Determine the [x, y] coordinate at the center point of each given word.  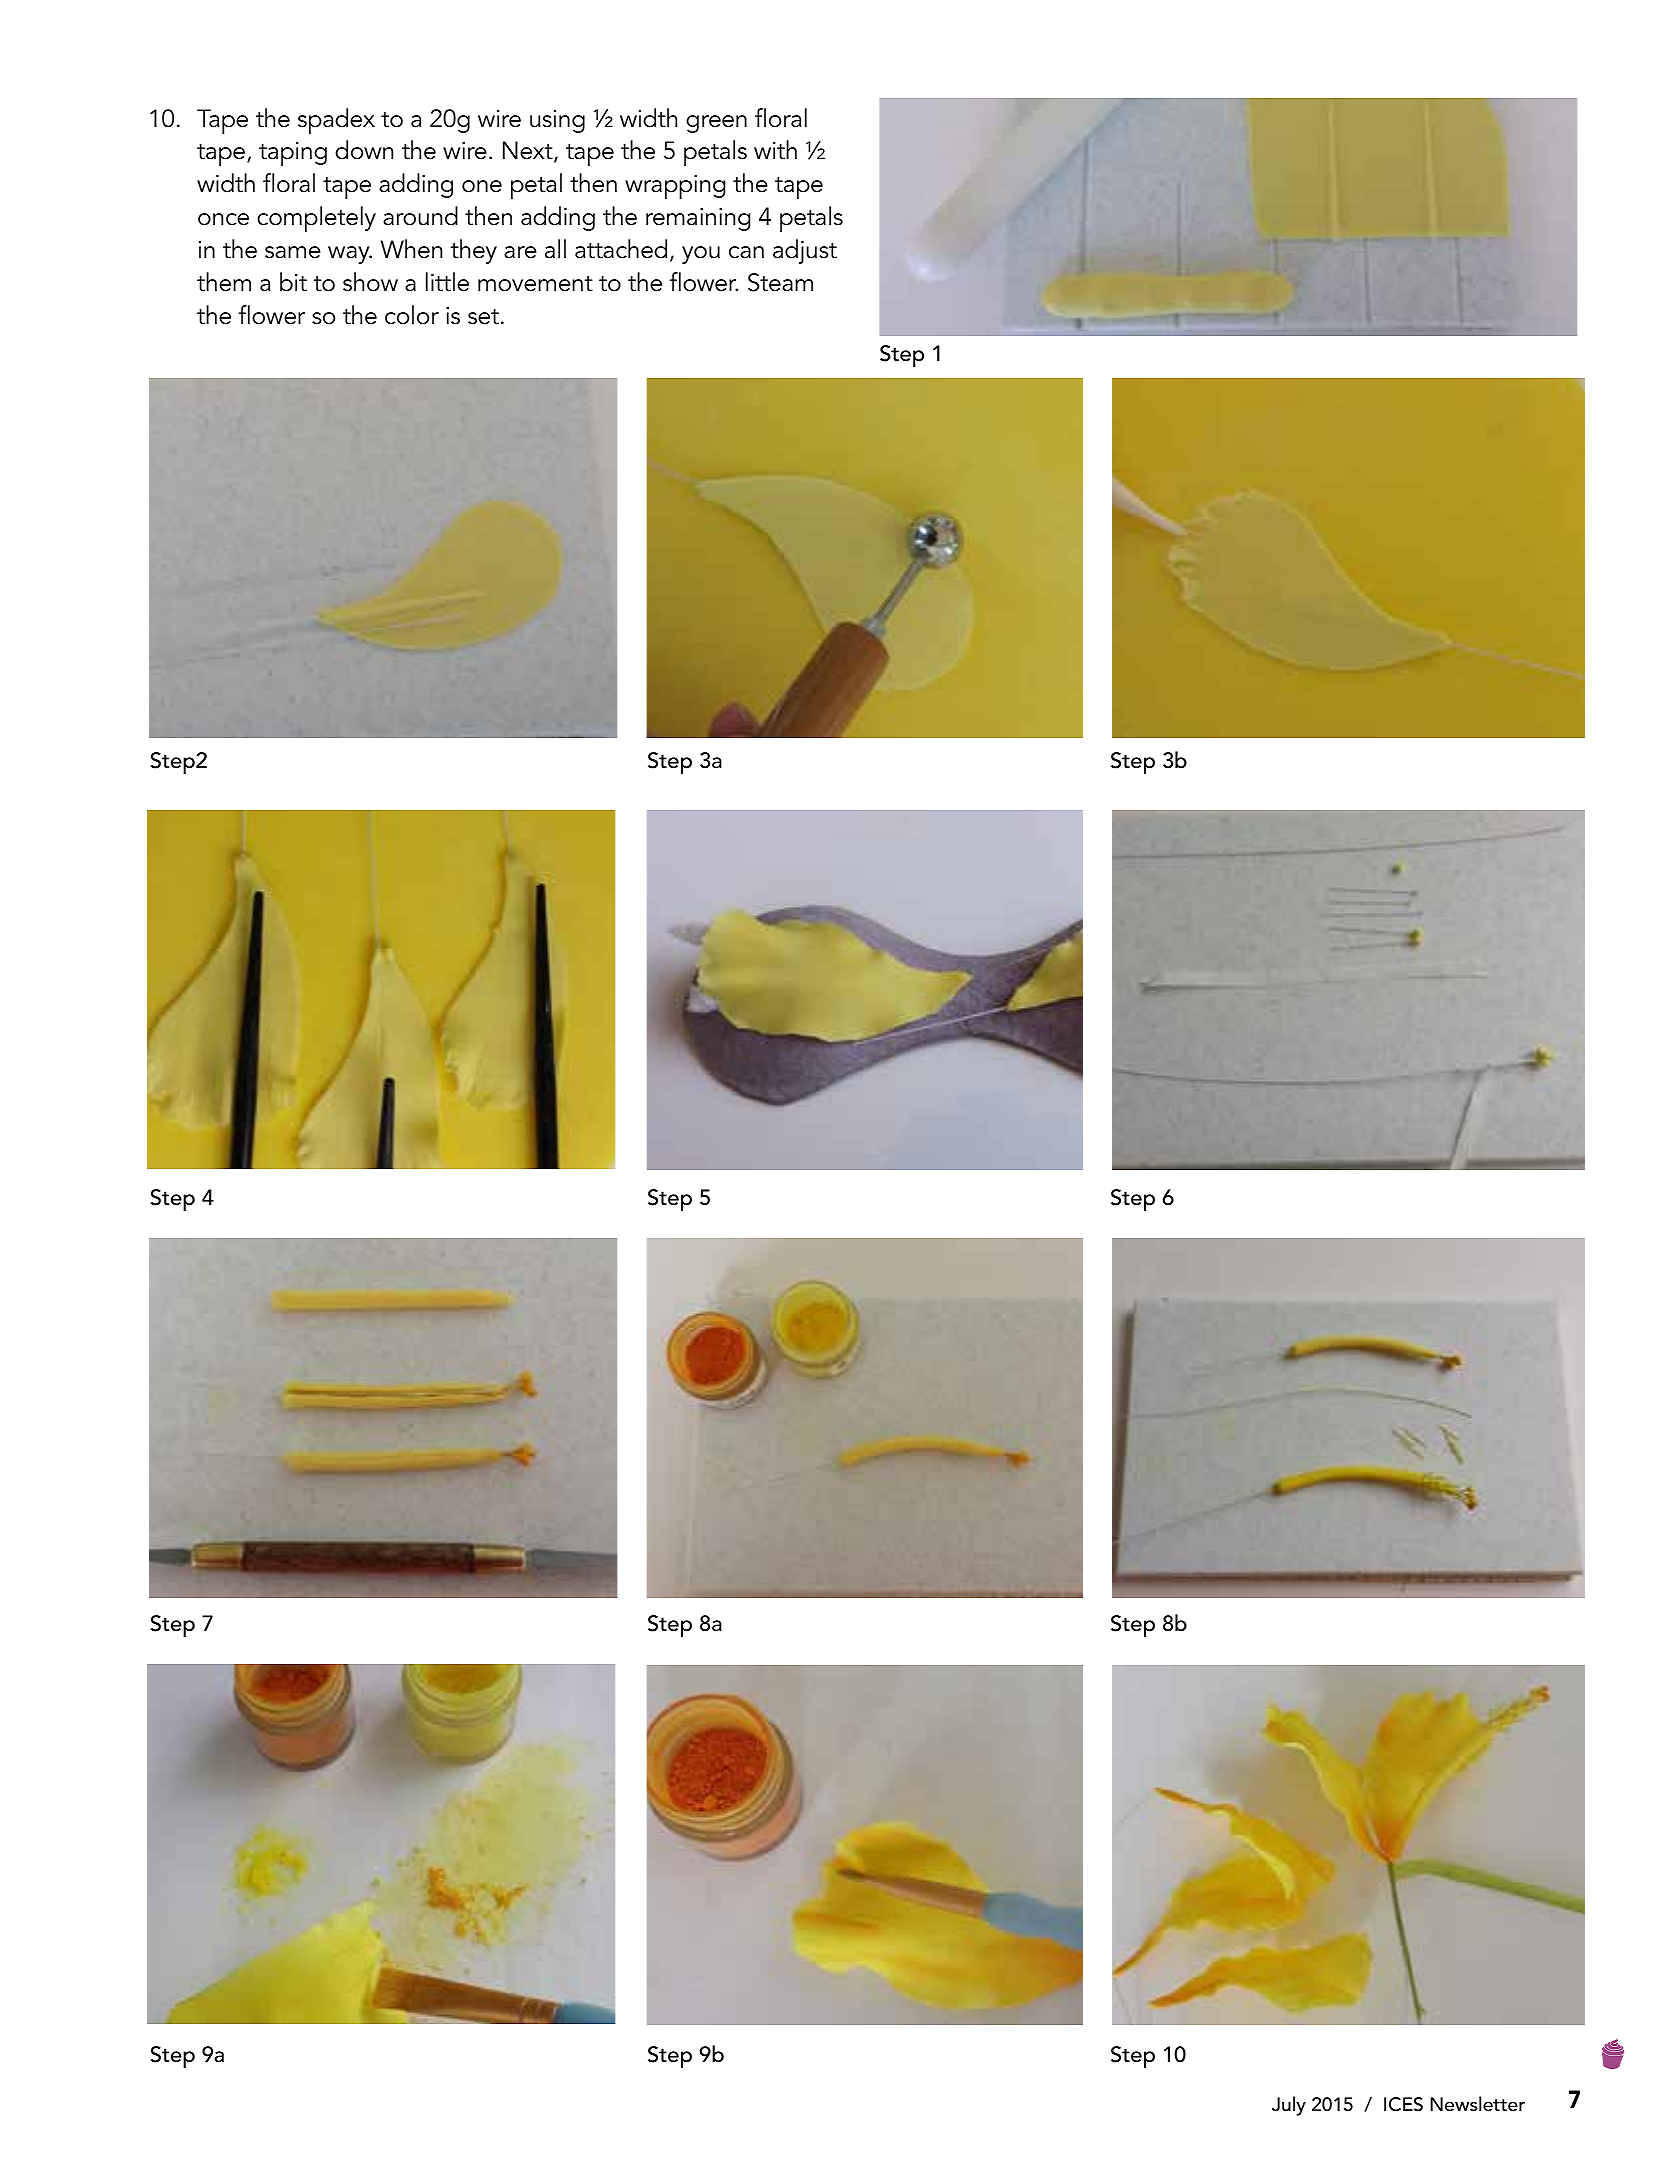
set [483, 317]
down [364, 150]
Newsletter [1477, 2104]
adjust [805, 251]
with [775, 150]
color [412, 315]
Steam [780, 282]
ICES [1403, 2104]
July [1289, 2106]
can [746, 252]
